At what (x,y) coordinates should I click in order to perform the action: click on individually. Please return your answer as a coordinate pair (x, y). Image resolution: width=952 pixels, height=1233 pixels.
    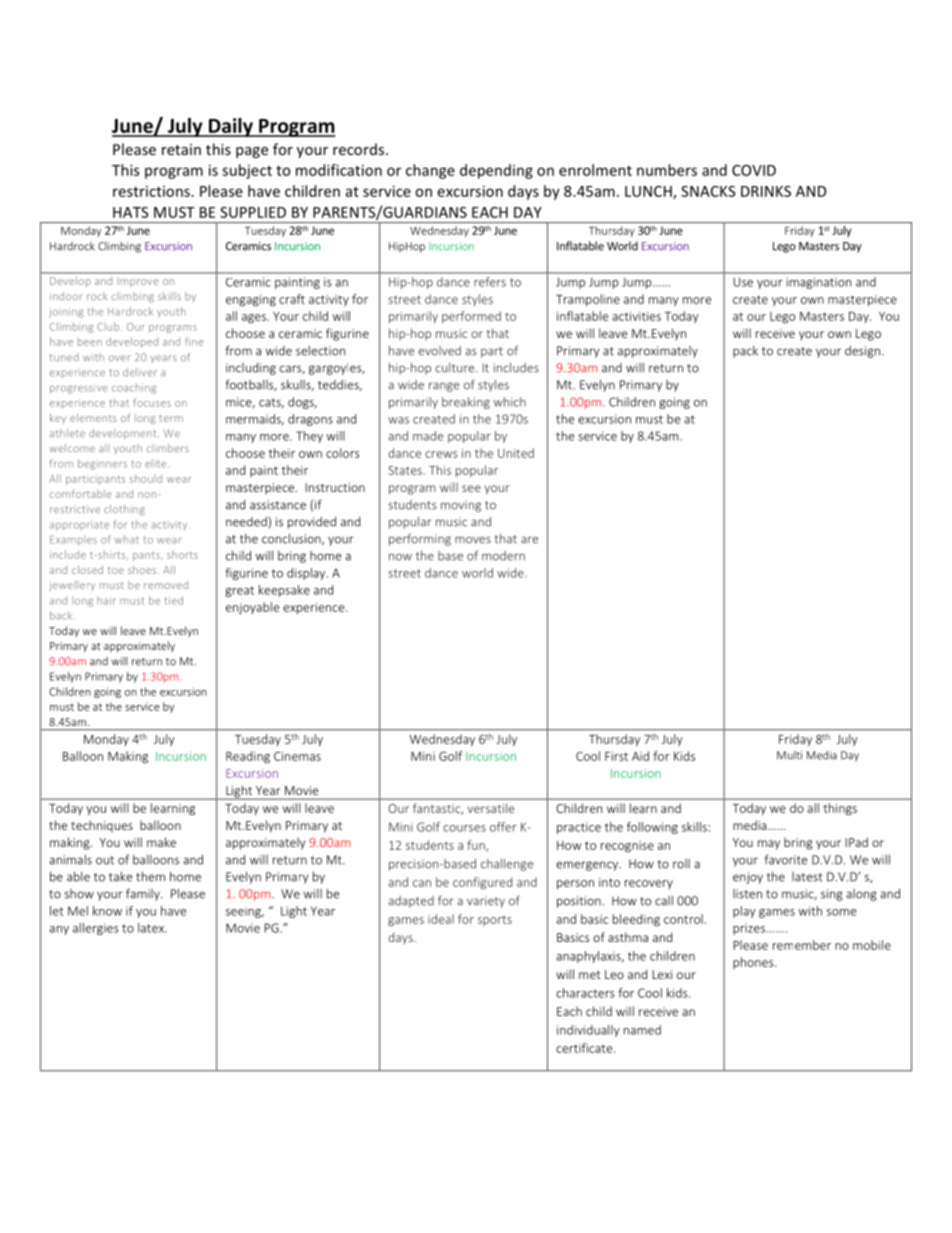
    Looking at the image, I should click on (588, 1031).
